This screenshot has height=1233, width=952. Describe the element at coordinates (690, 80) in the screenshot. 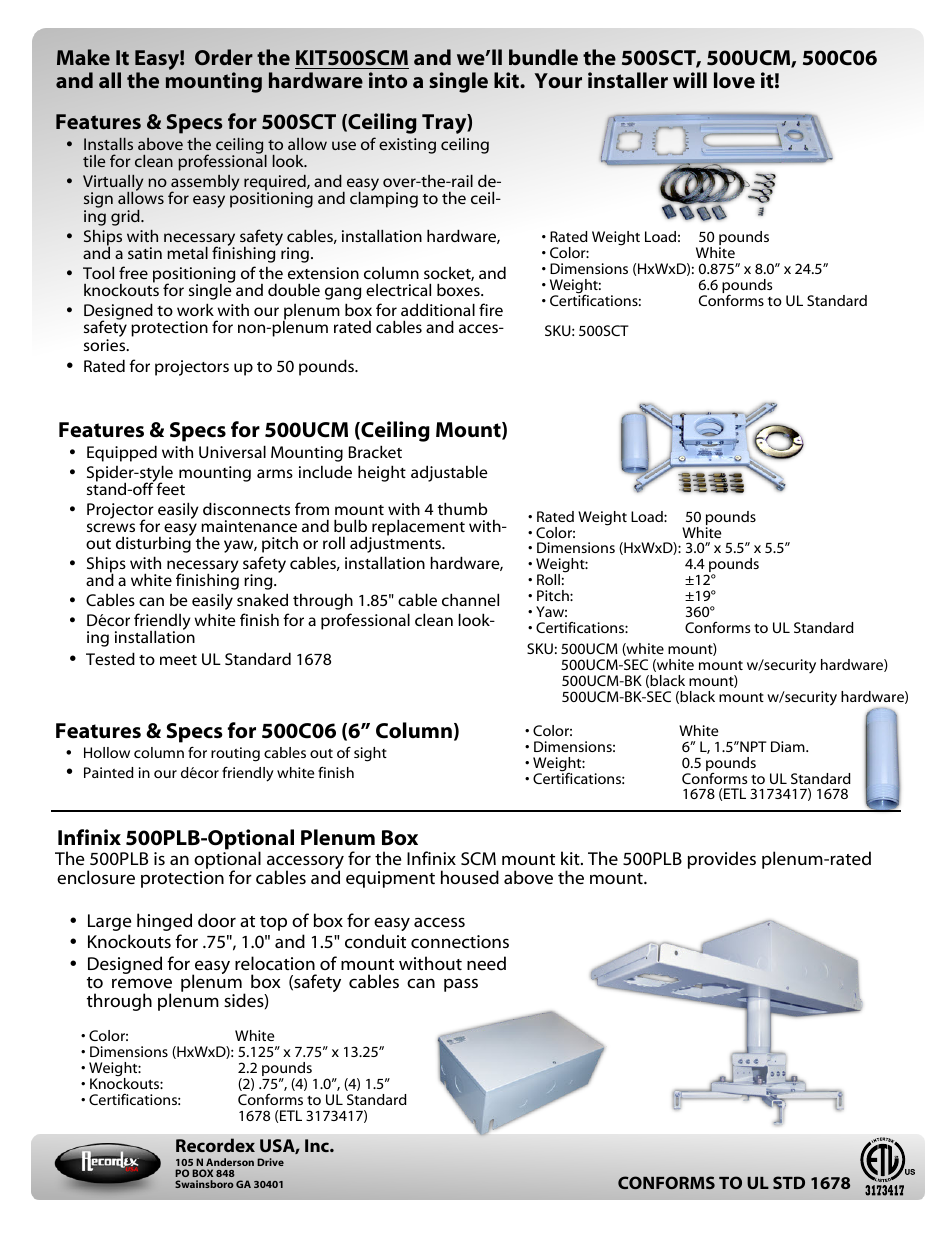

I see `will` at that location.
